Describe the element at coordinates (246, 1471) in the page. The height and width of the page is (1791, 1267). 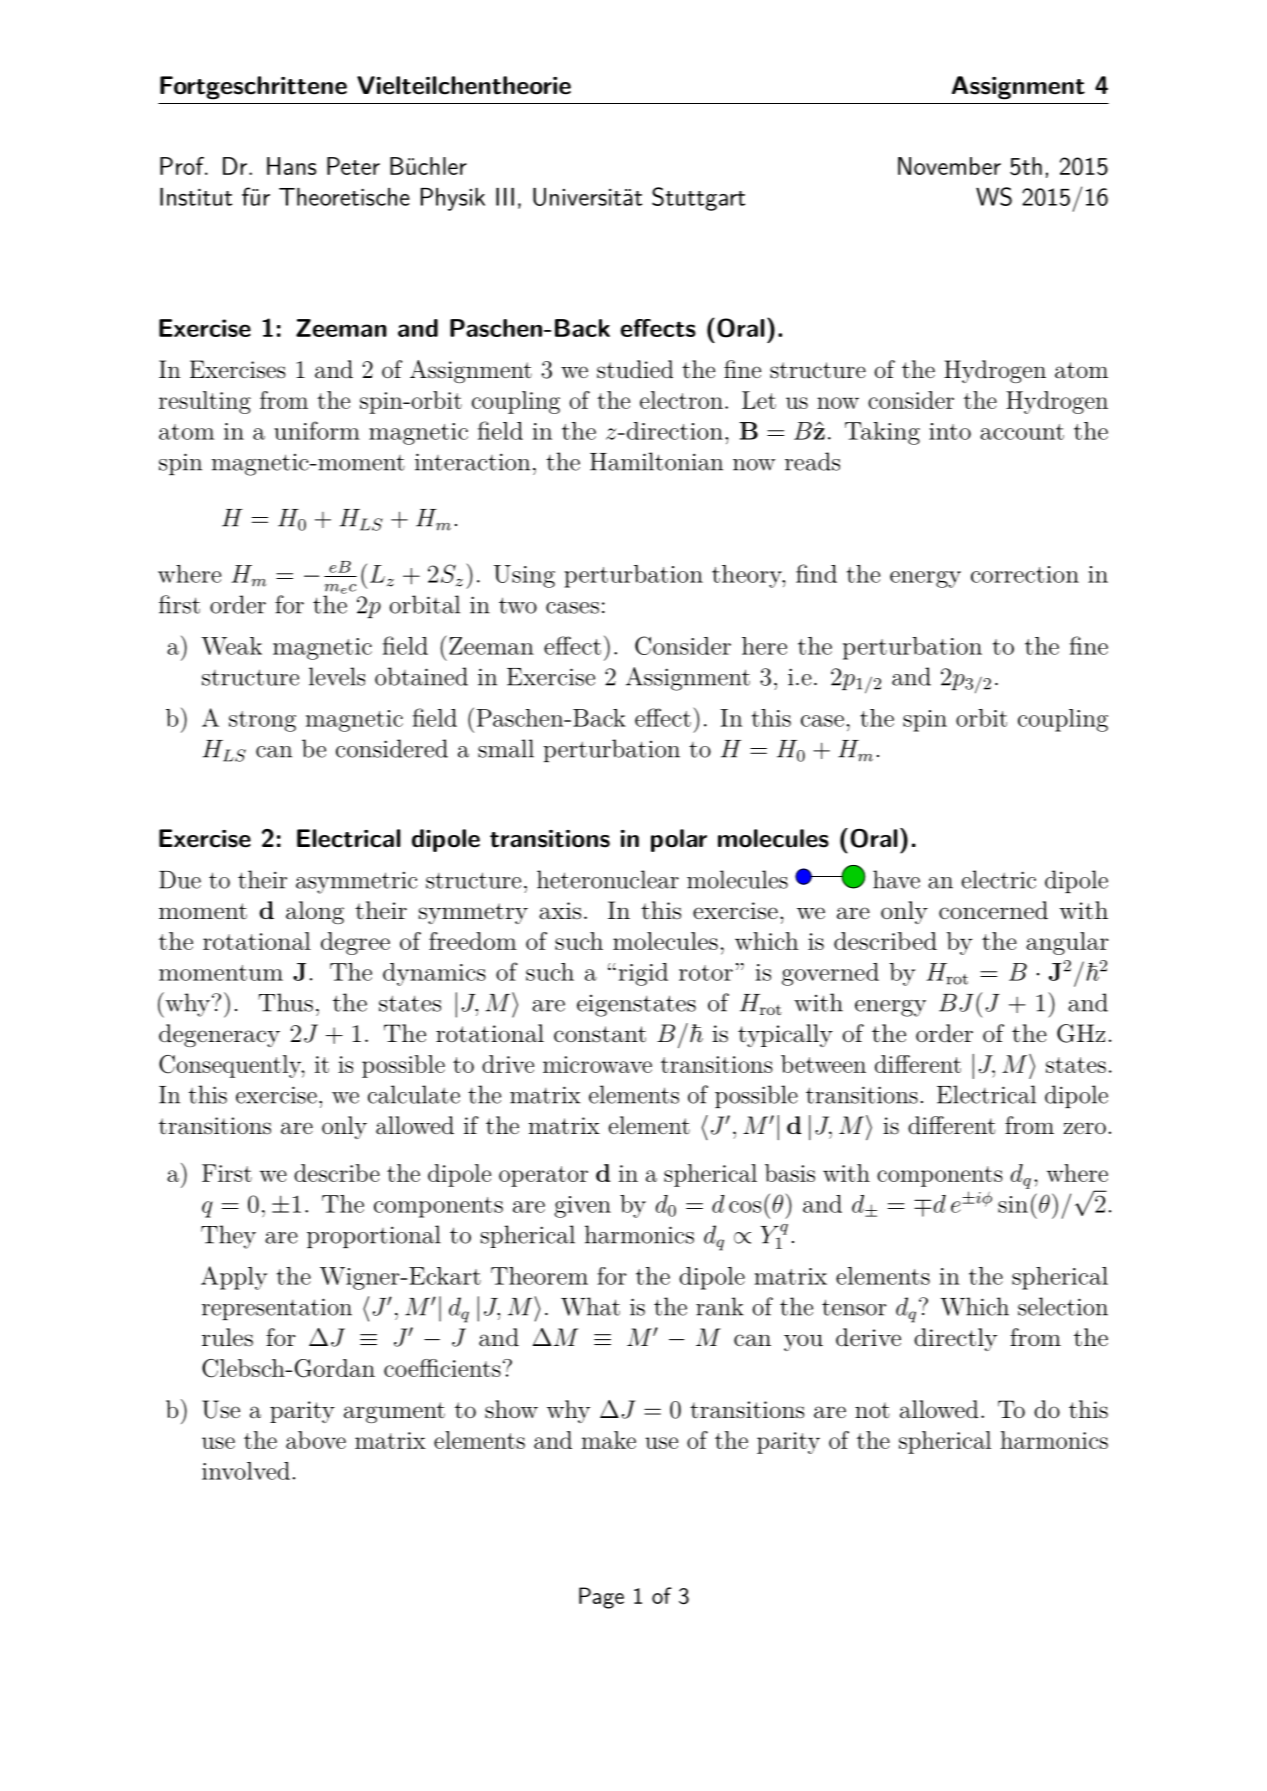
I see `involved` at that location.
